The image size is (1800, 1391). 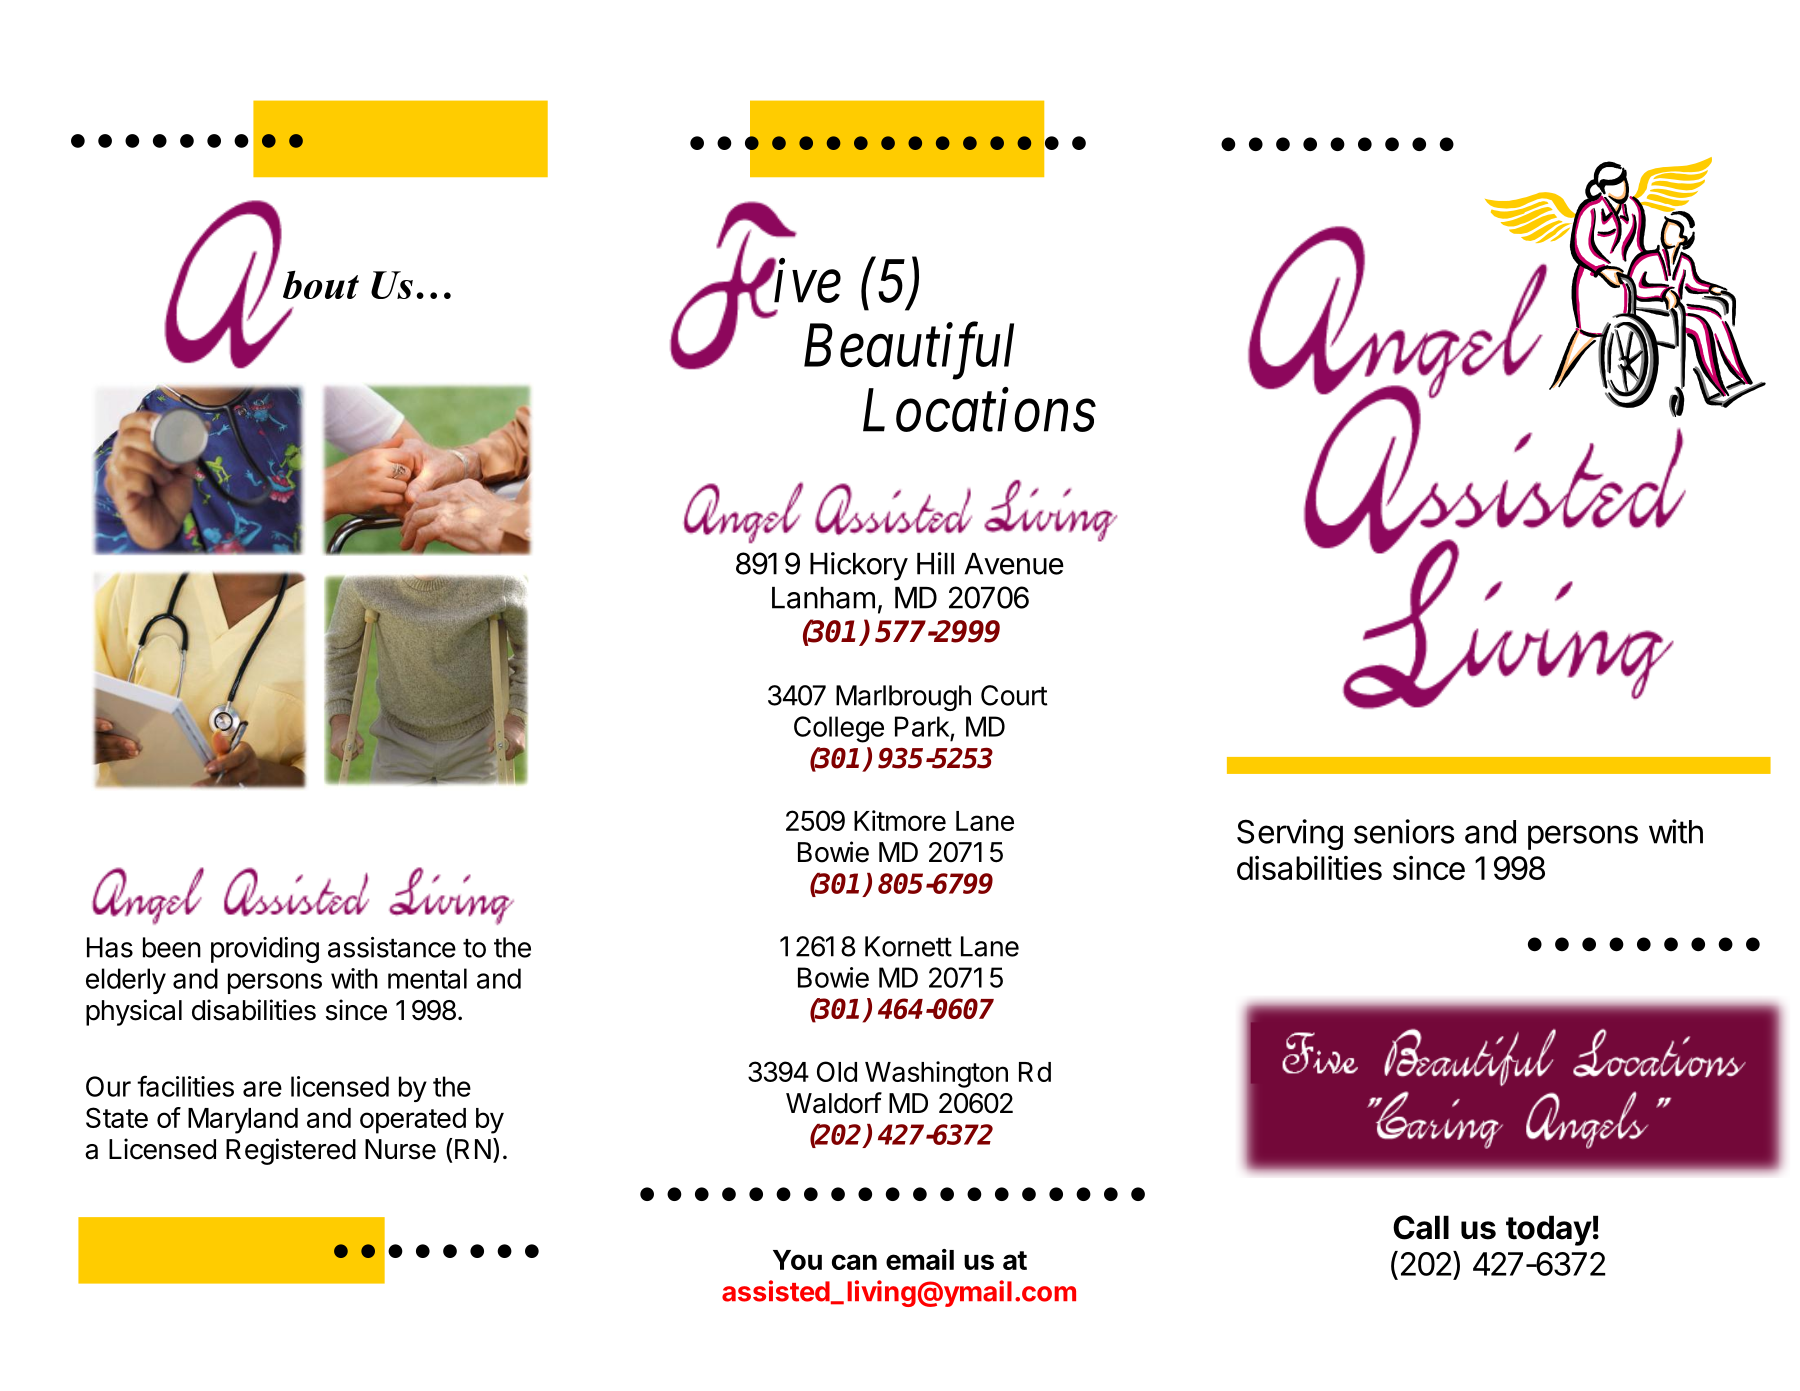 I want to click on providing, so click(x=265, y=950).
